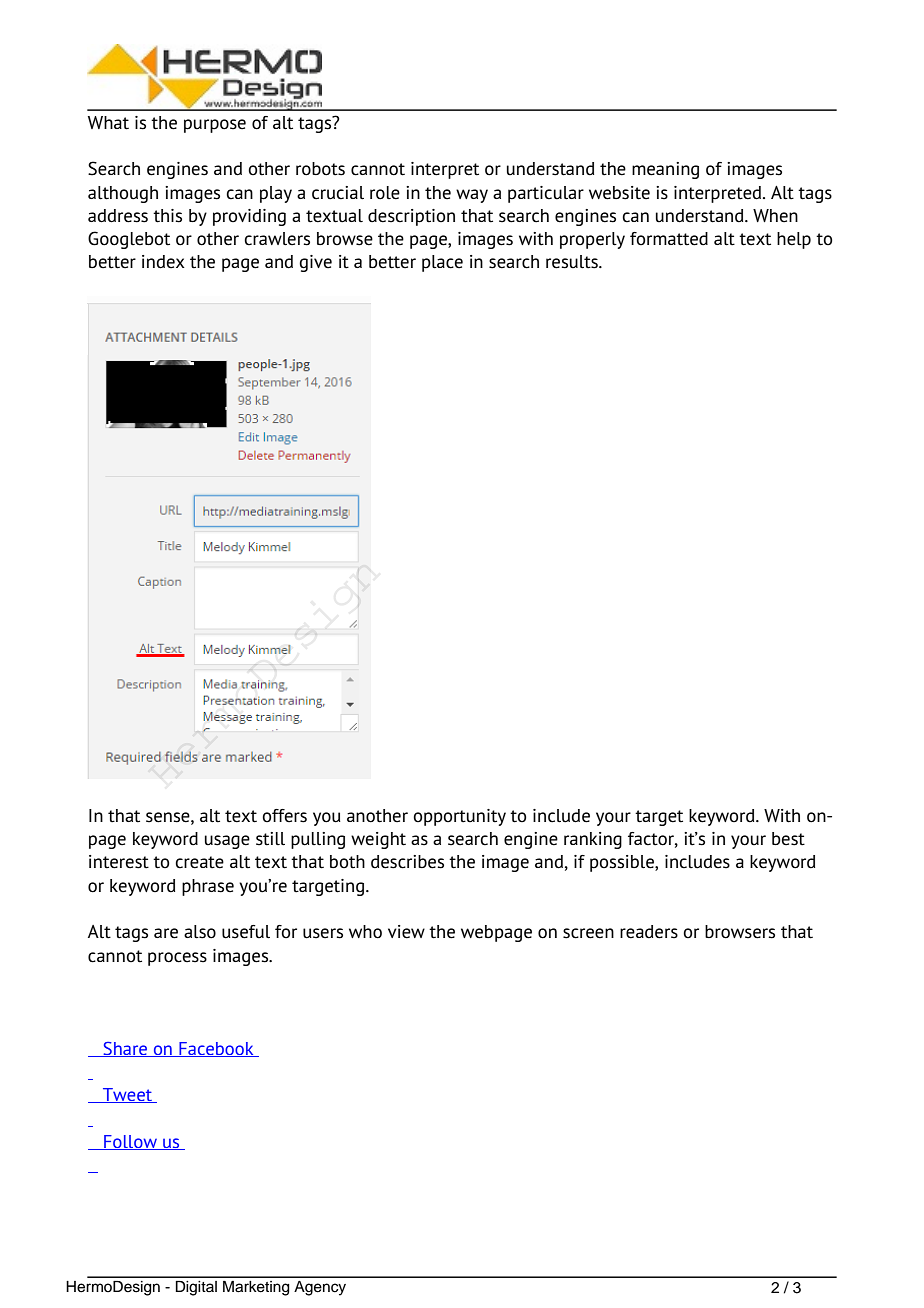  Describe the element at coordinates (196, 1288) in the document. I see `Digital` at that location.
